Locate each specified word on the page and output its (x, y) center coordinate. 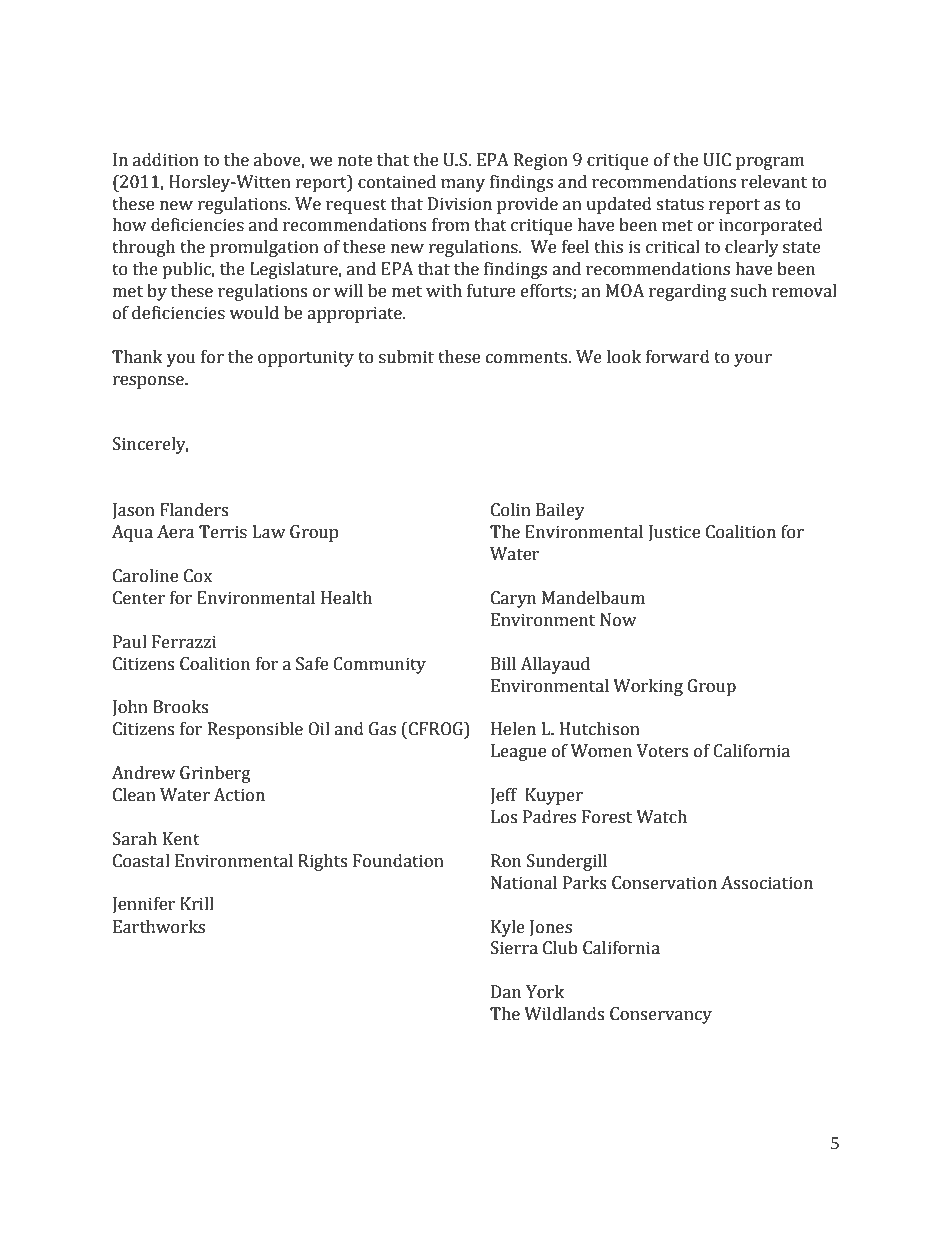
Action (239, 795)
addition (166, 160)
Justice (674, 533)
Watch (661, 817)
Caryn (513, 599)
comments (528, 358)
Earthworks (159, 927)
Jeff (504, 796)
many (463, 185)
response (149, 382)
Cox (198, 576)
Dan (506, 992)
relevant (774, 182)
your (753, 360)
